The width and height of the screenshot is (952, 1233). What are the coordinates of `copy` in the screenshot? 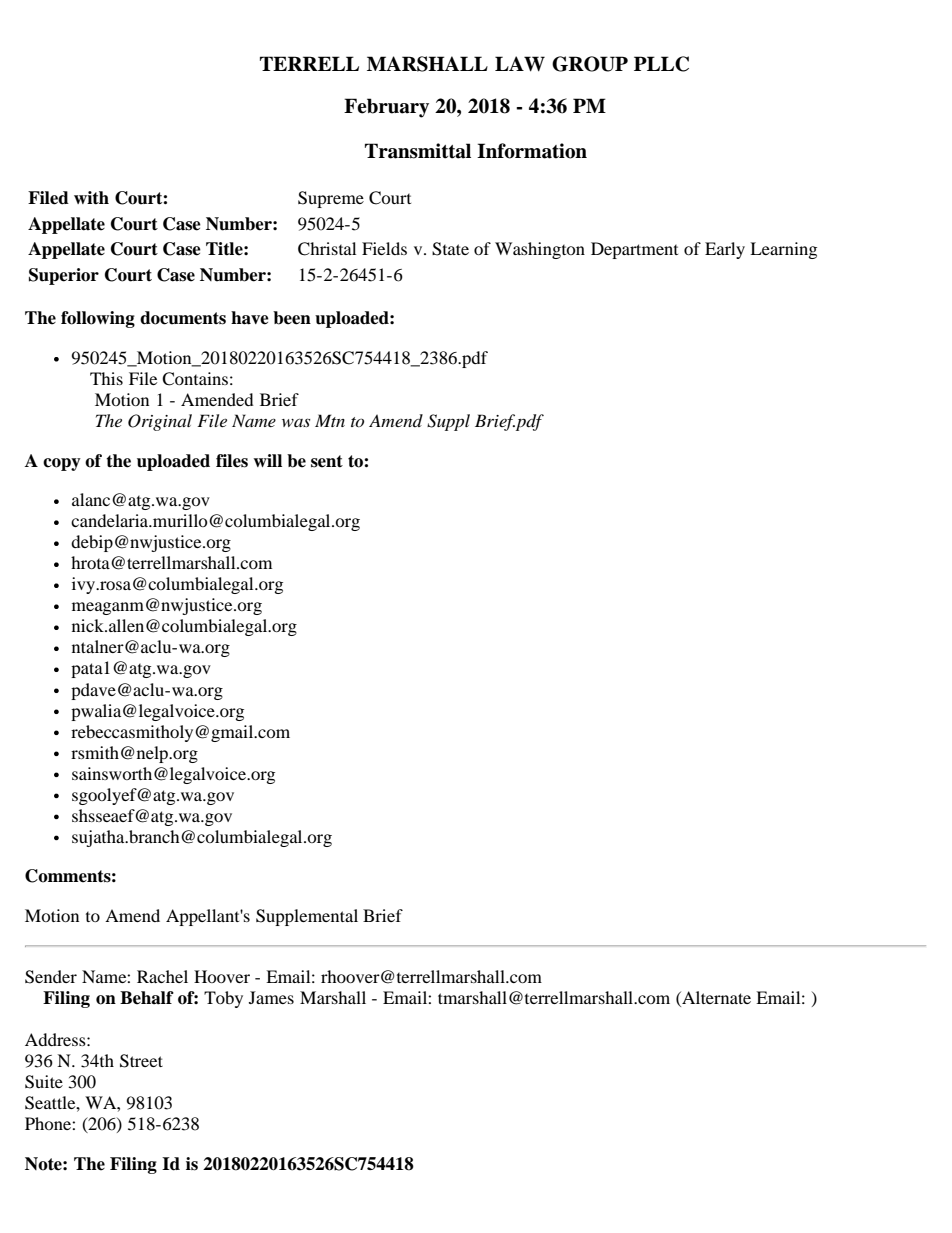 It's located at (62, 464).
